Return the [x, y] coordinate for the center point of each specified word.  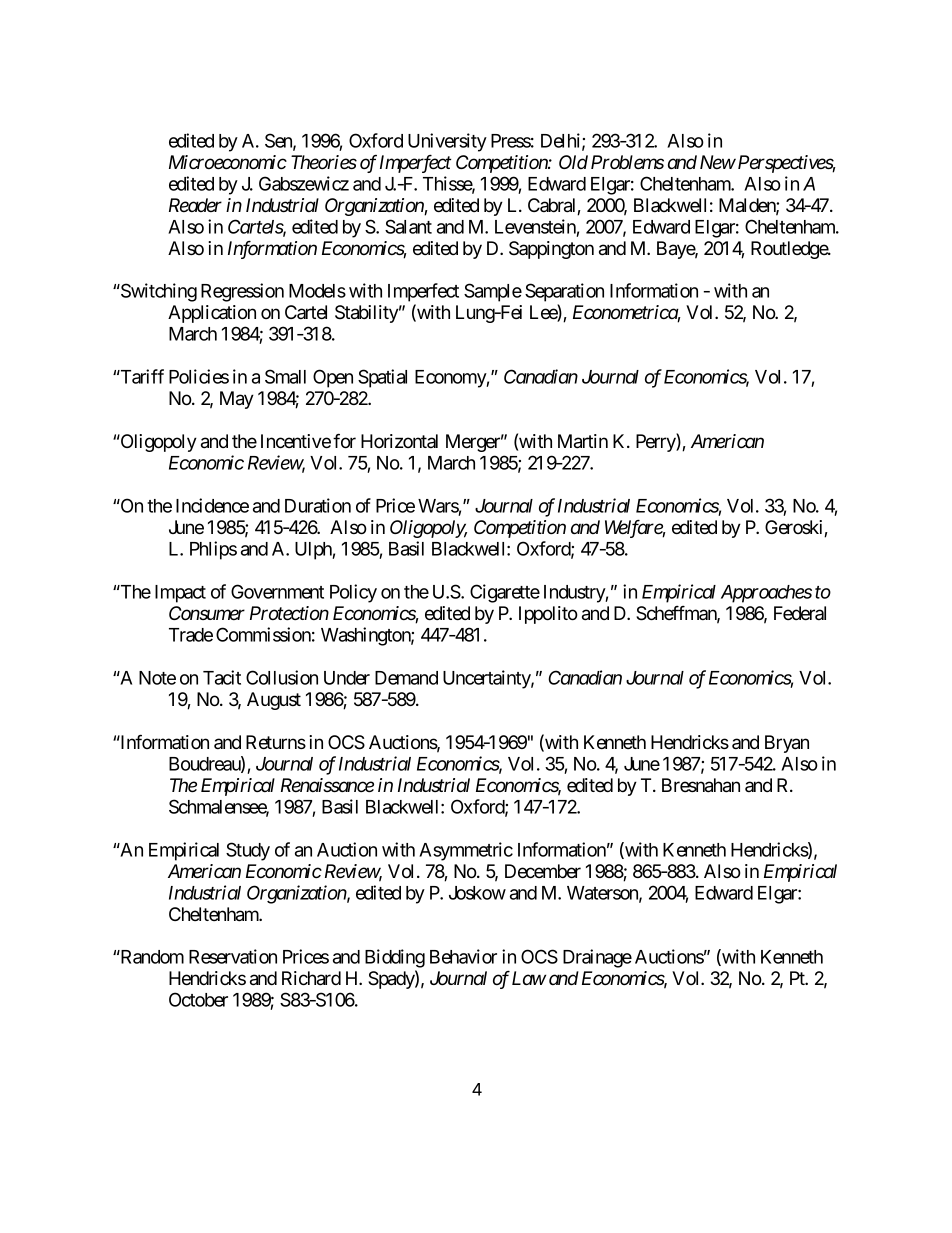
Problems [627, 162]
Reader [195, 205]
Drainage [597, 958]
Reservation [233, 956]
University [447, 142]
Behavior [463, 956]
